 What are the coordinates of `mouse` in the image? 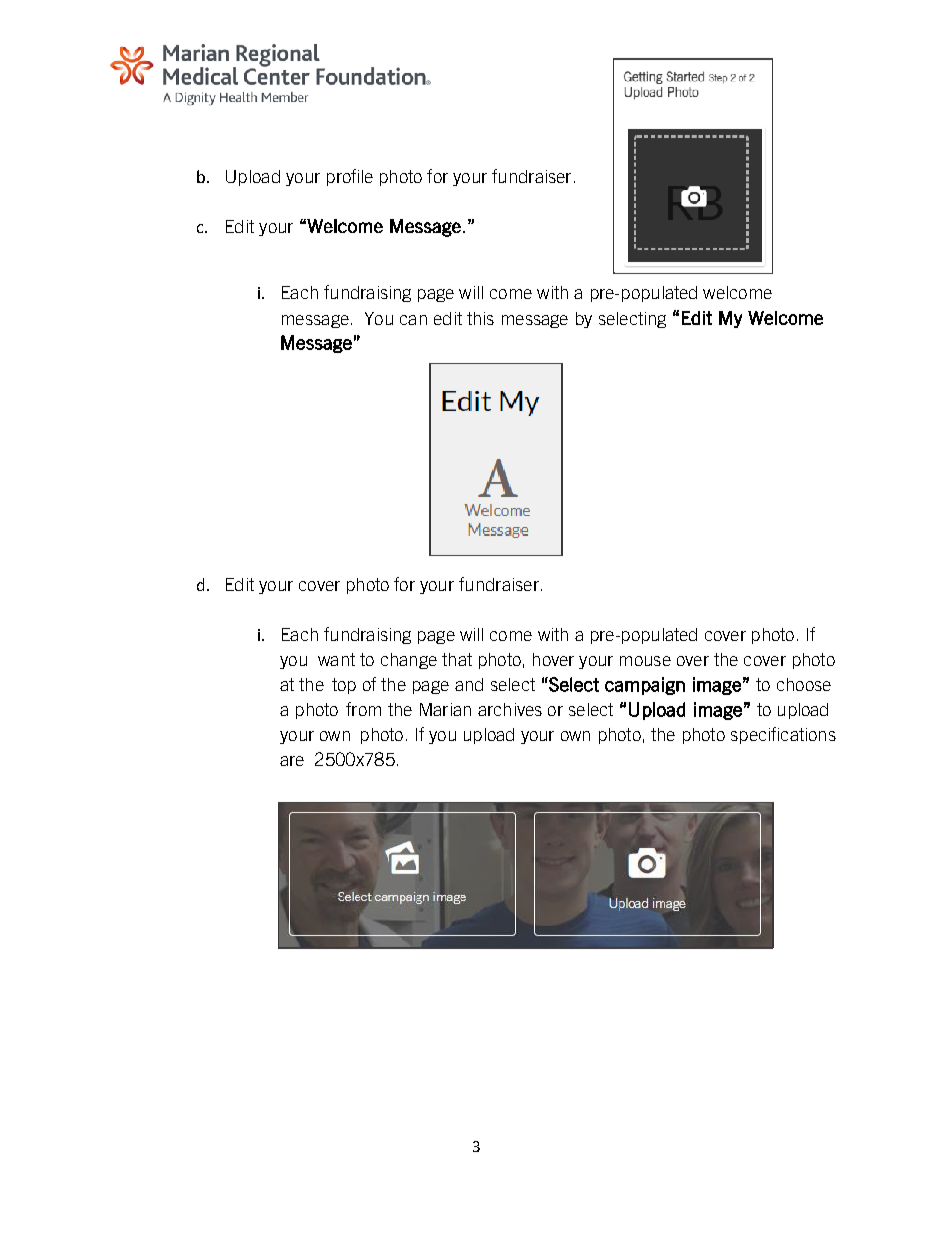 It's located at (645, 661).
